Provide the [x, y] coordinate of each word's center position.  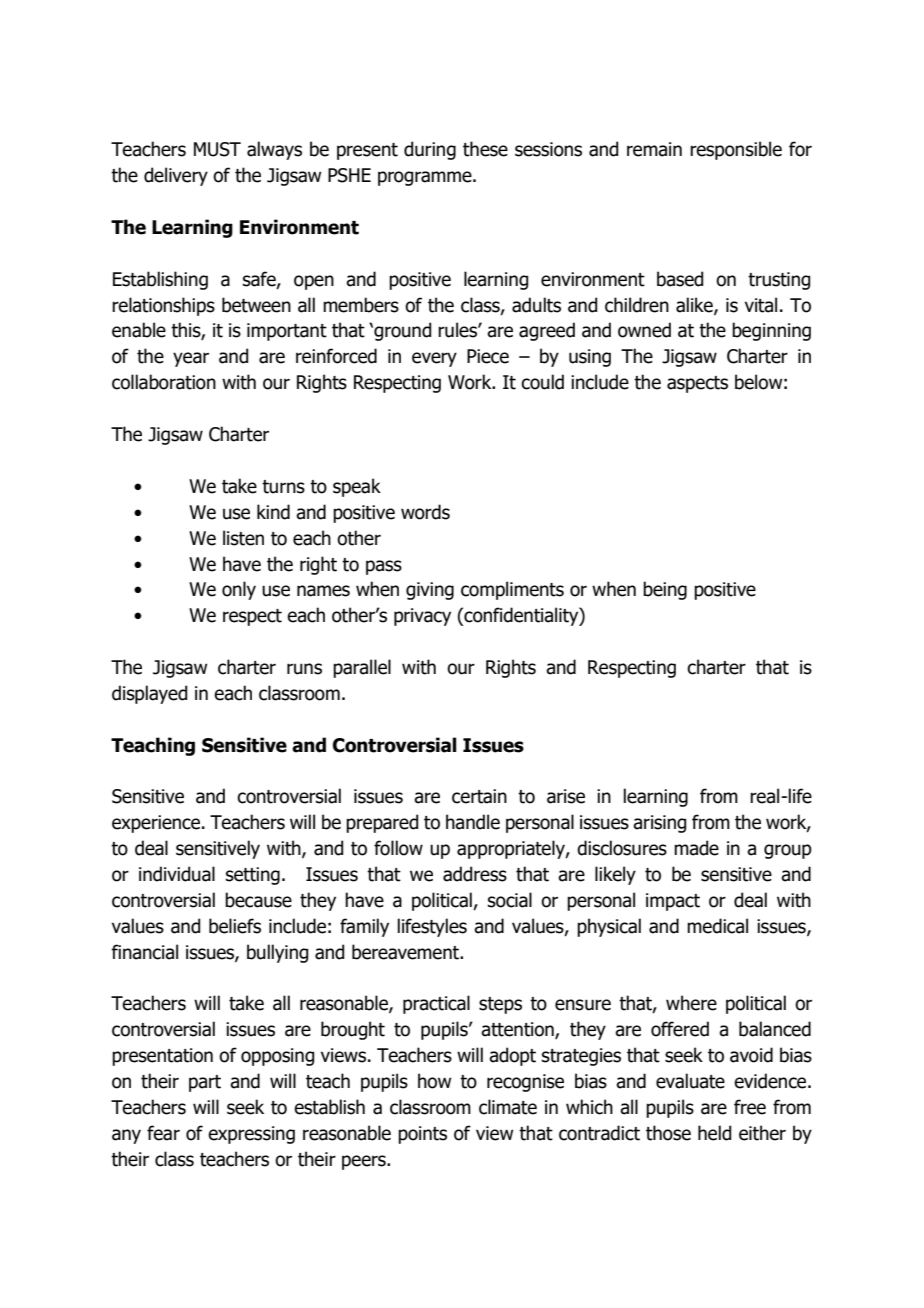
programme [426, 178]
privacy [422, 617]
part [205, 1083]
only [239, 590]
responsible [736, 150]
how [434, 1081]
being [665, 590]
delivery [176, 176]
